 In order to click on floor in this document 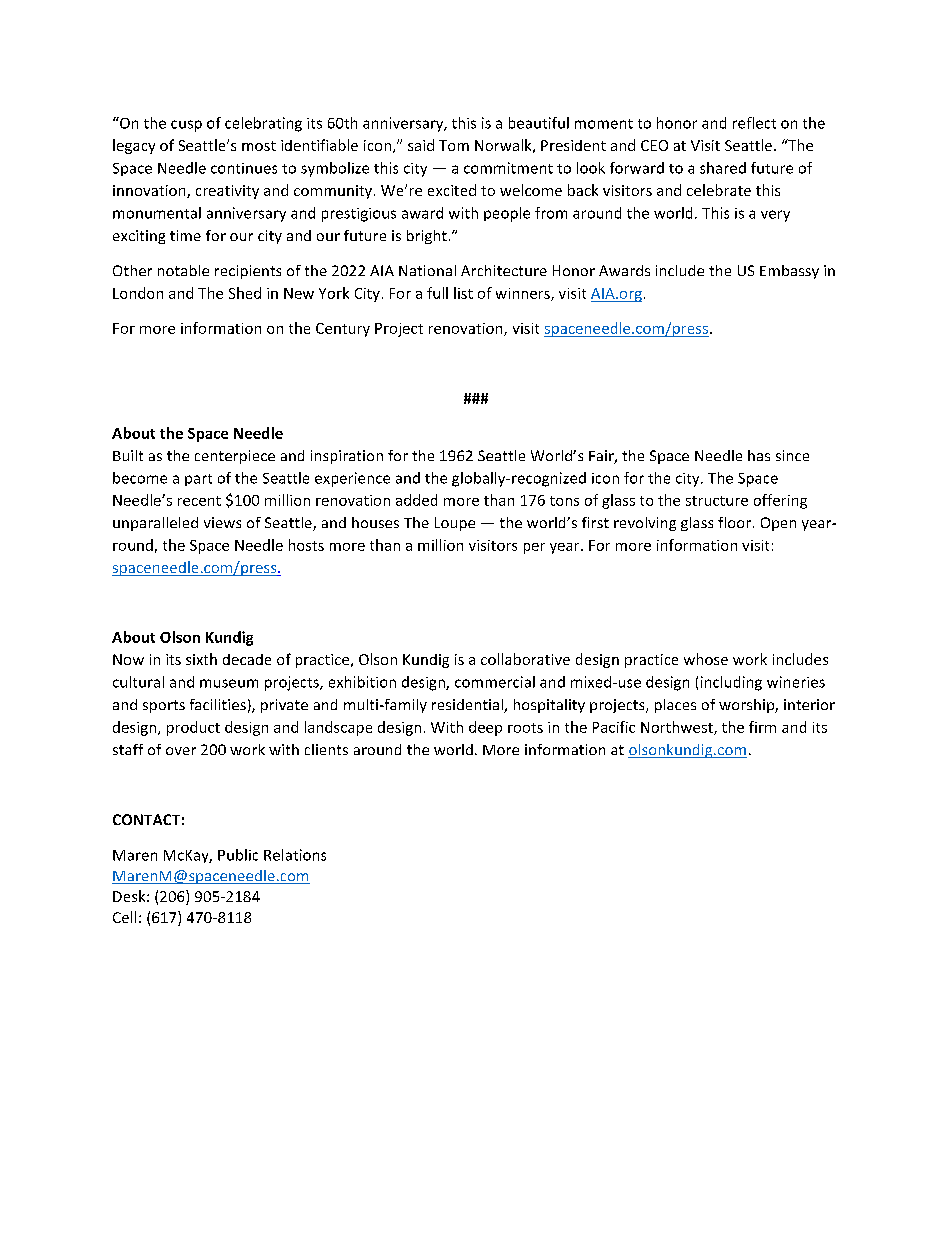, I will do `click(736, 522)`.
